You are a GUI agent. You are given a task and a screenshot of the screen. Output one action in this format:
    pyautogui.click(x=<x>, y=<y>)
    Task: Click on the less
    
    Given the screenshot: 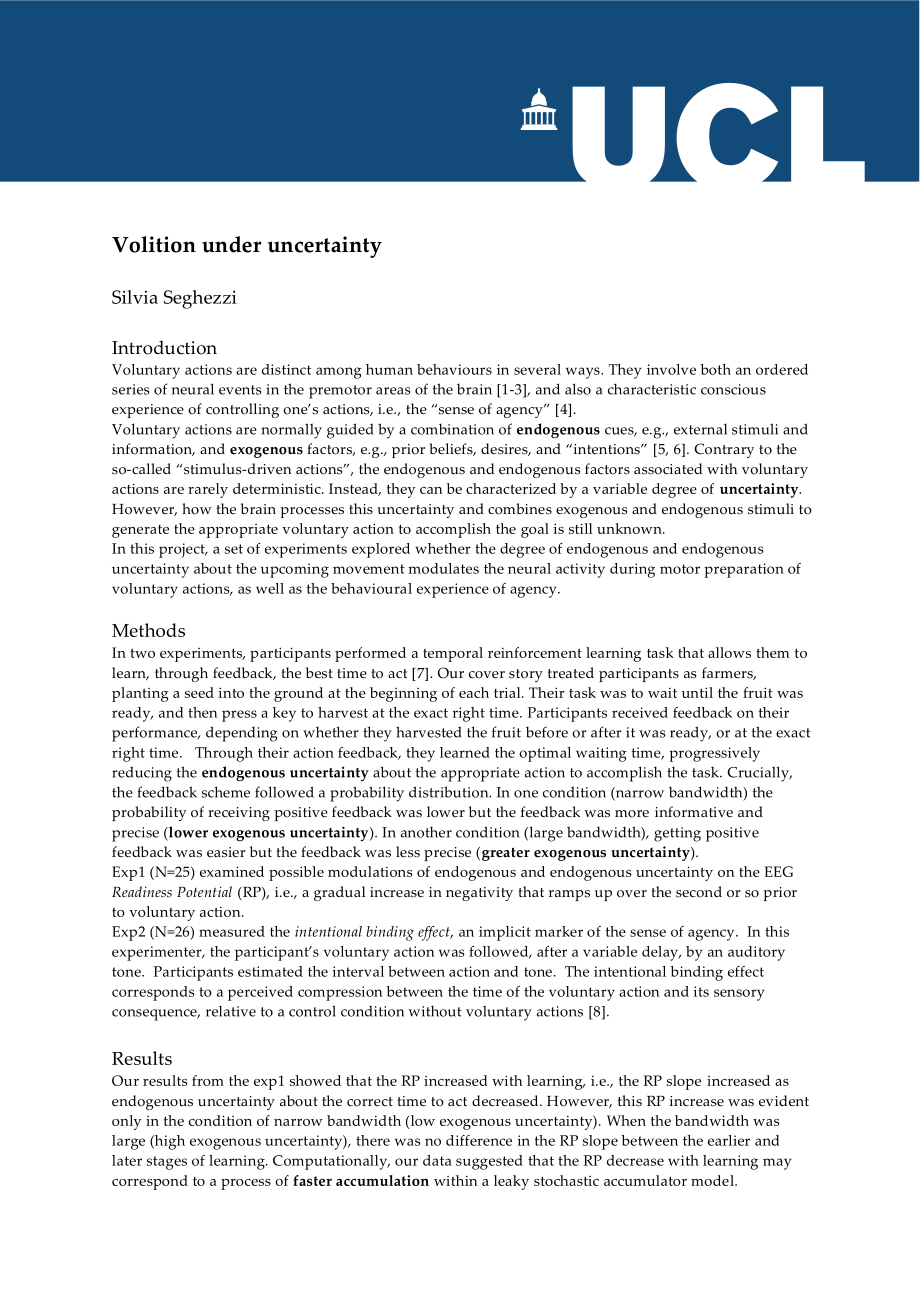 What is the action you would take?
    pyautogui.click(x=408, y=852)
